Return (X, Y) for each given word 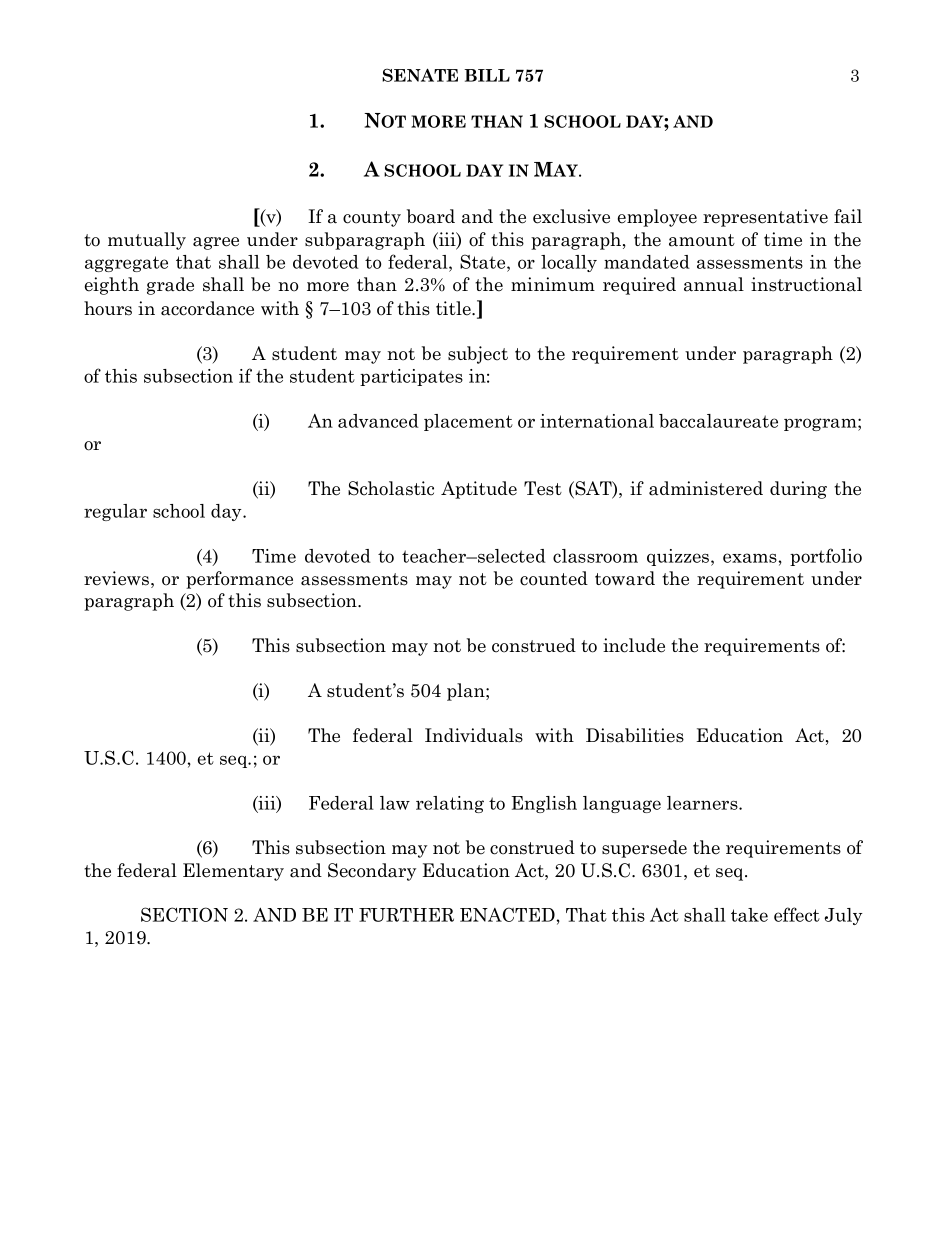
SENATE (420, 75)
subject (478, 355)
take (749, 915)
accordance (207, 308)
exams (750, 558)
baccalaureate (718, 421)
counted (554, 578)
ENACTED (507, 914)
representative (765, 218)
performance (239, 580)
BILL (487, 75)
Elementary (233, 872)
